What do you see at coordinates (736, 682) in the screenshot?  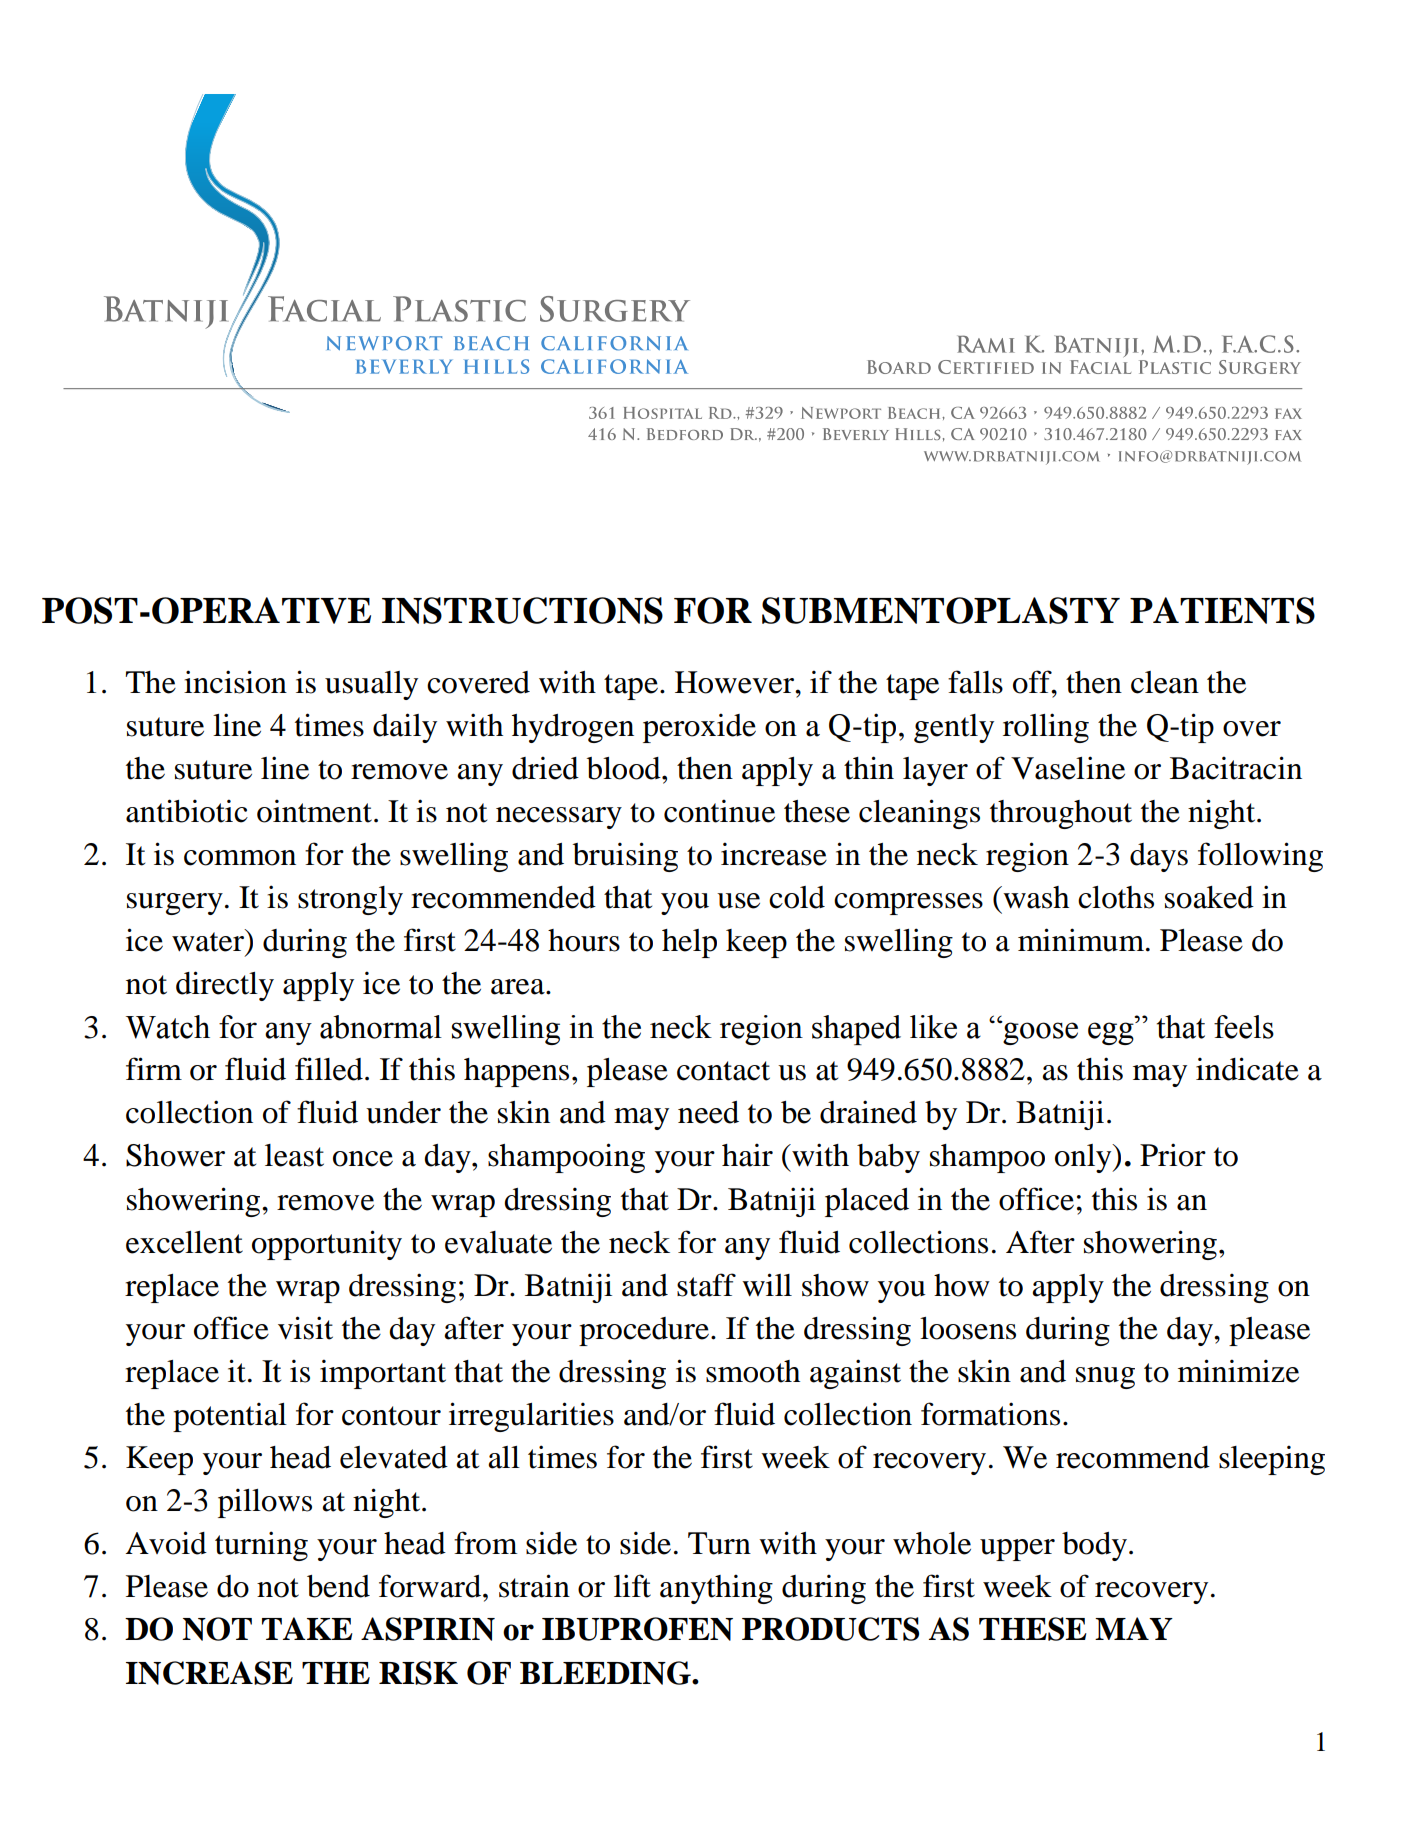 I see `However` at bounding box center [736, 682].
